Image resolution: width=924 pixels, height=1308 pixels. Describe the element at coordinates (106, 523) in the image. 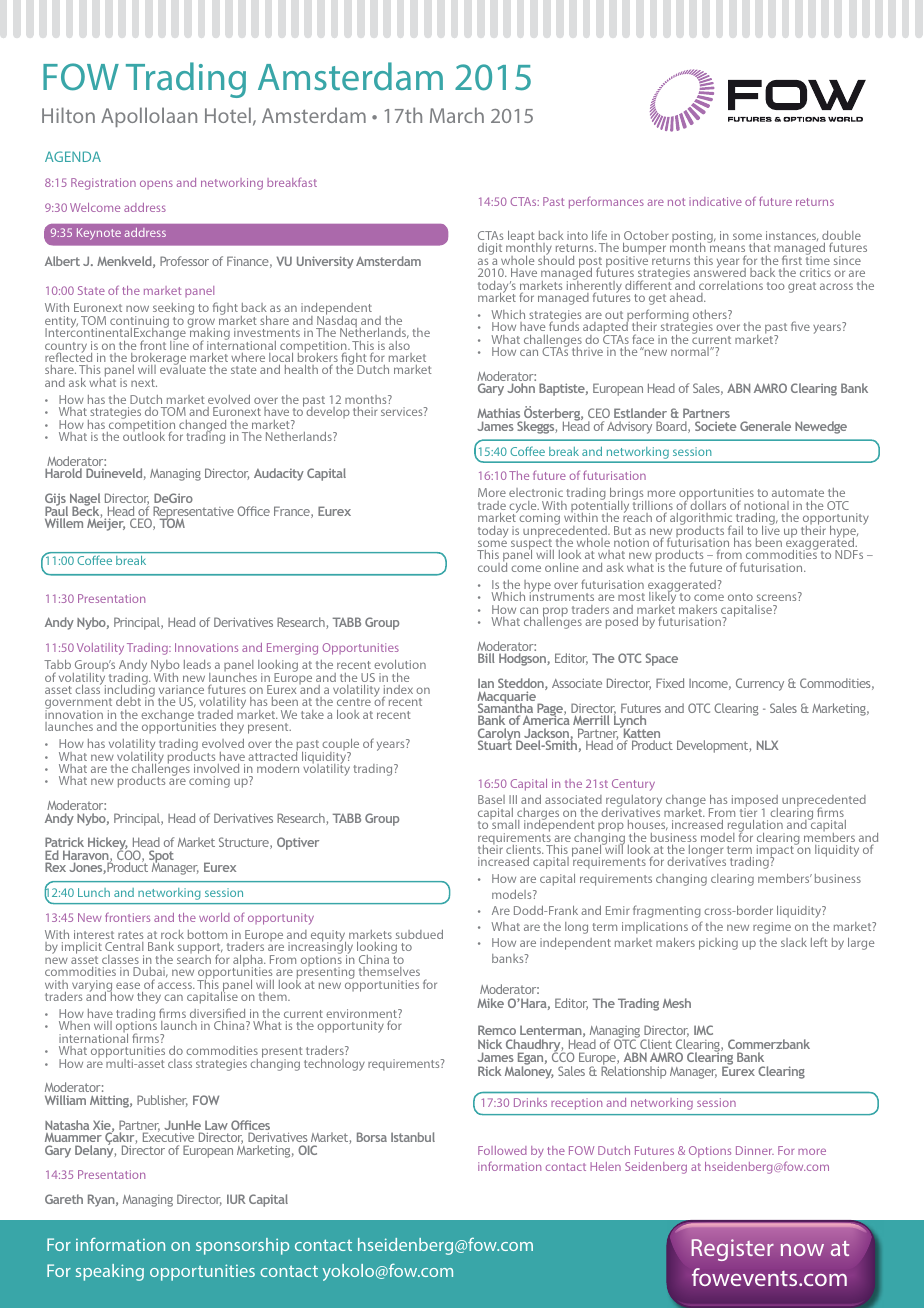

I see `Meijer` at that location.
